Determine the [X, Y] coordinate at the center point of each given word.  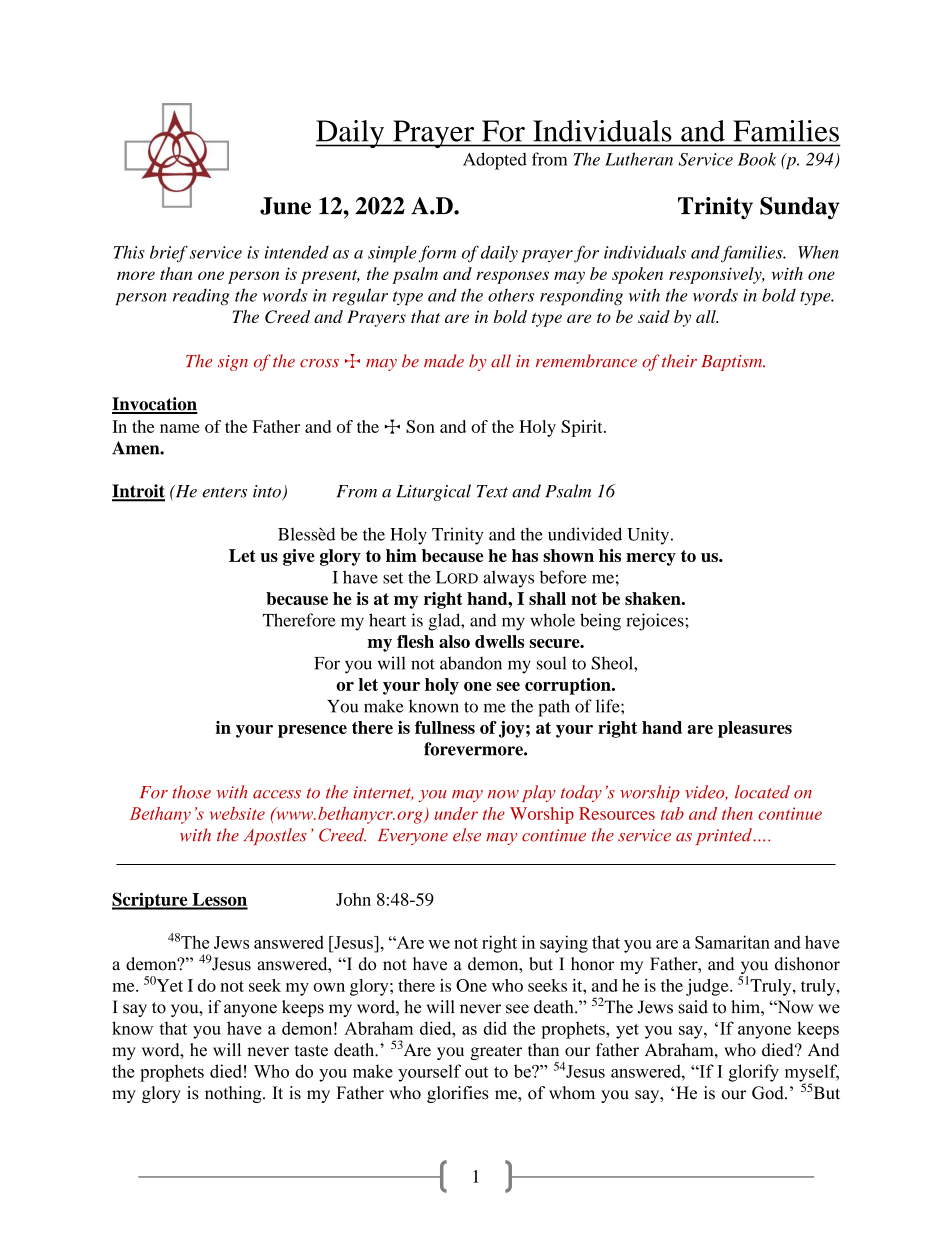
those [191, 792]
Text [492, 491]
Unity [649, 536]
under [456, 813]
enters [225, 492]
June [285, 206]
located [762, 792]
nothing [234, 1094]
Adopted [495, 161]
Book [757, 159]
